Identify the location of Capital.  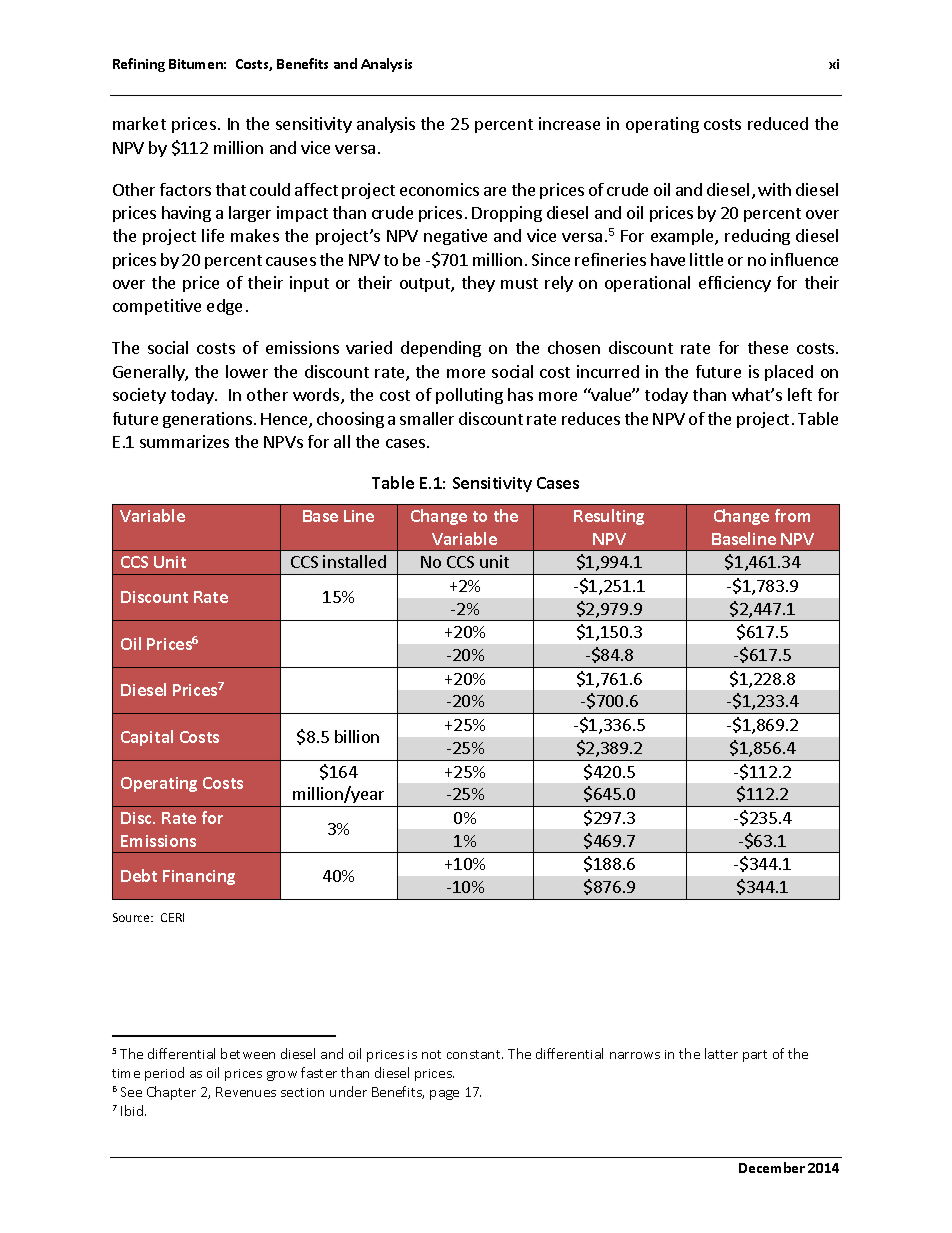
(147, 738).
